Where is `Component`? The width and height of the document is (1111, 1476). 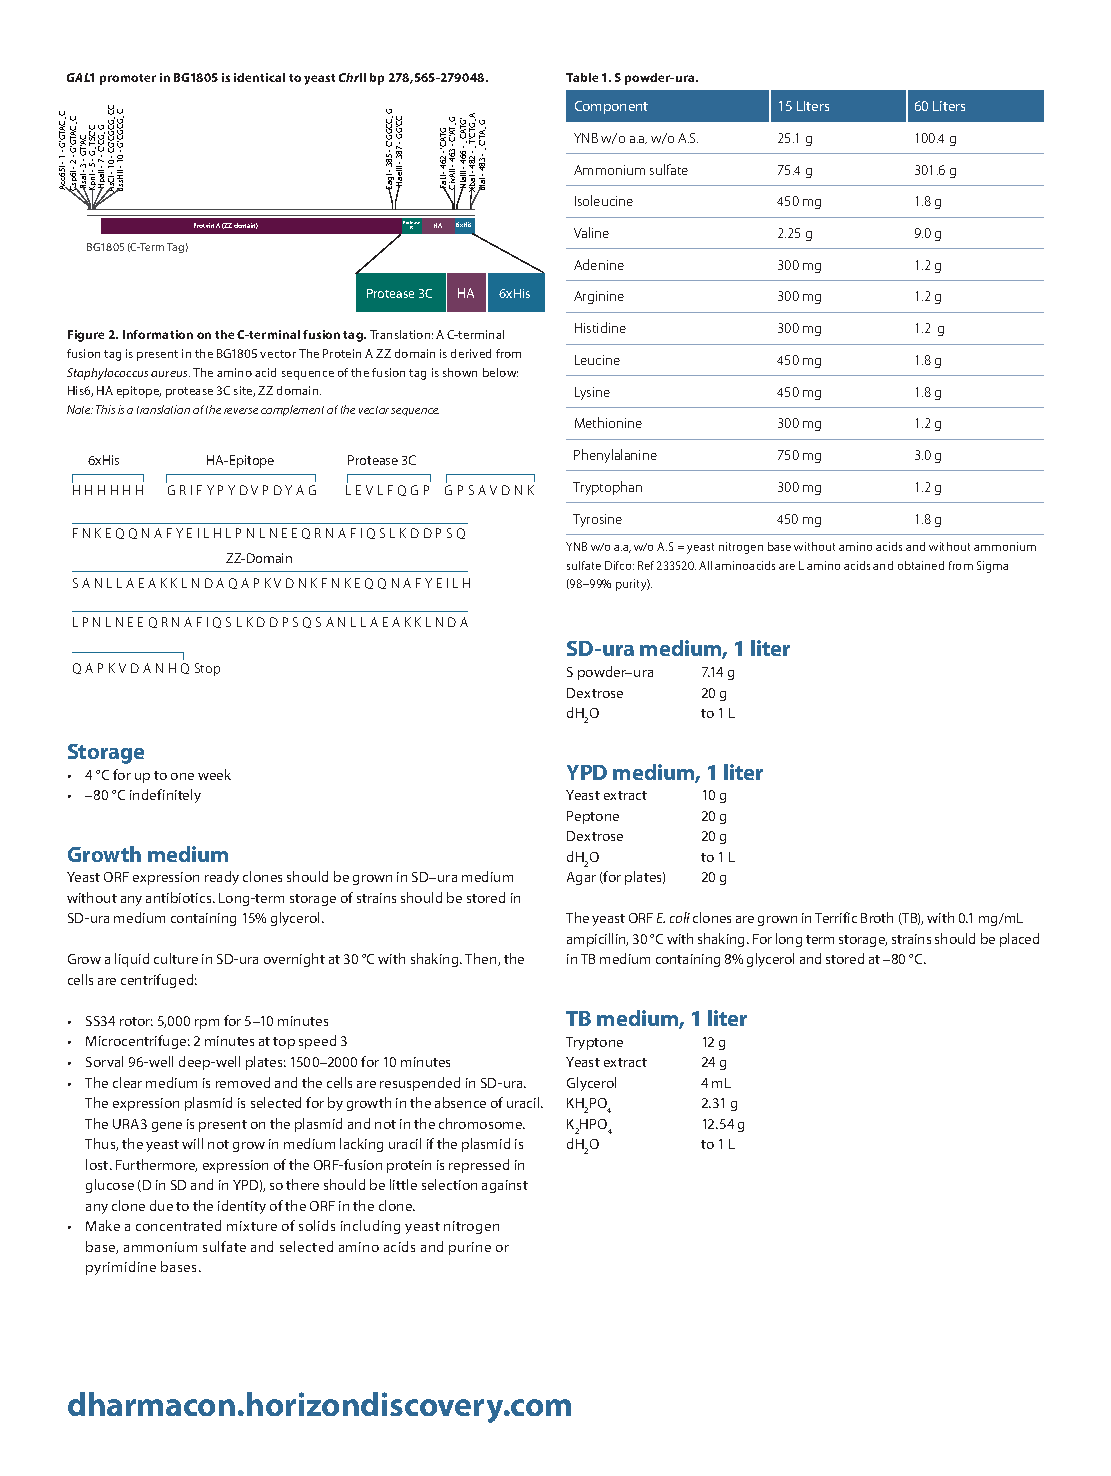 Component is located at coordinates (611, 107).
